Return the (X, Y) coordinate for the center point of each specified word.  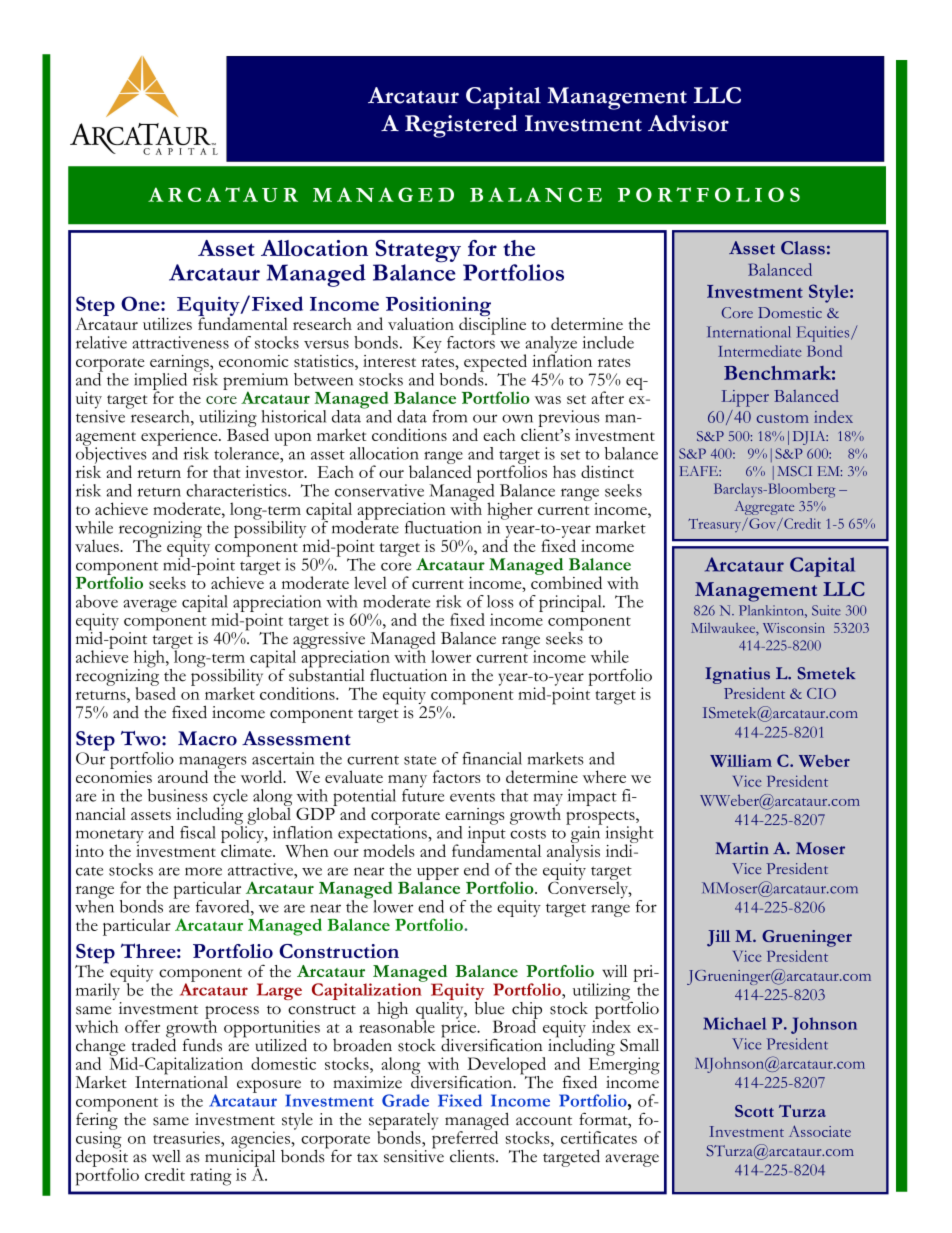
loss (500, 601)
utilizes (167, 323)
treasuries (187, 1137)
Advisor (688, 123)
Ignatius (737, 675)
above (97, 601)
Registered (461, 126)
